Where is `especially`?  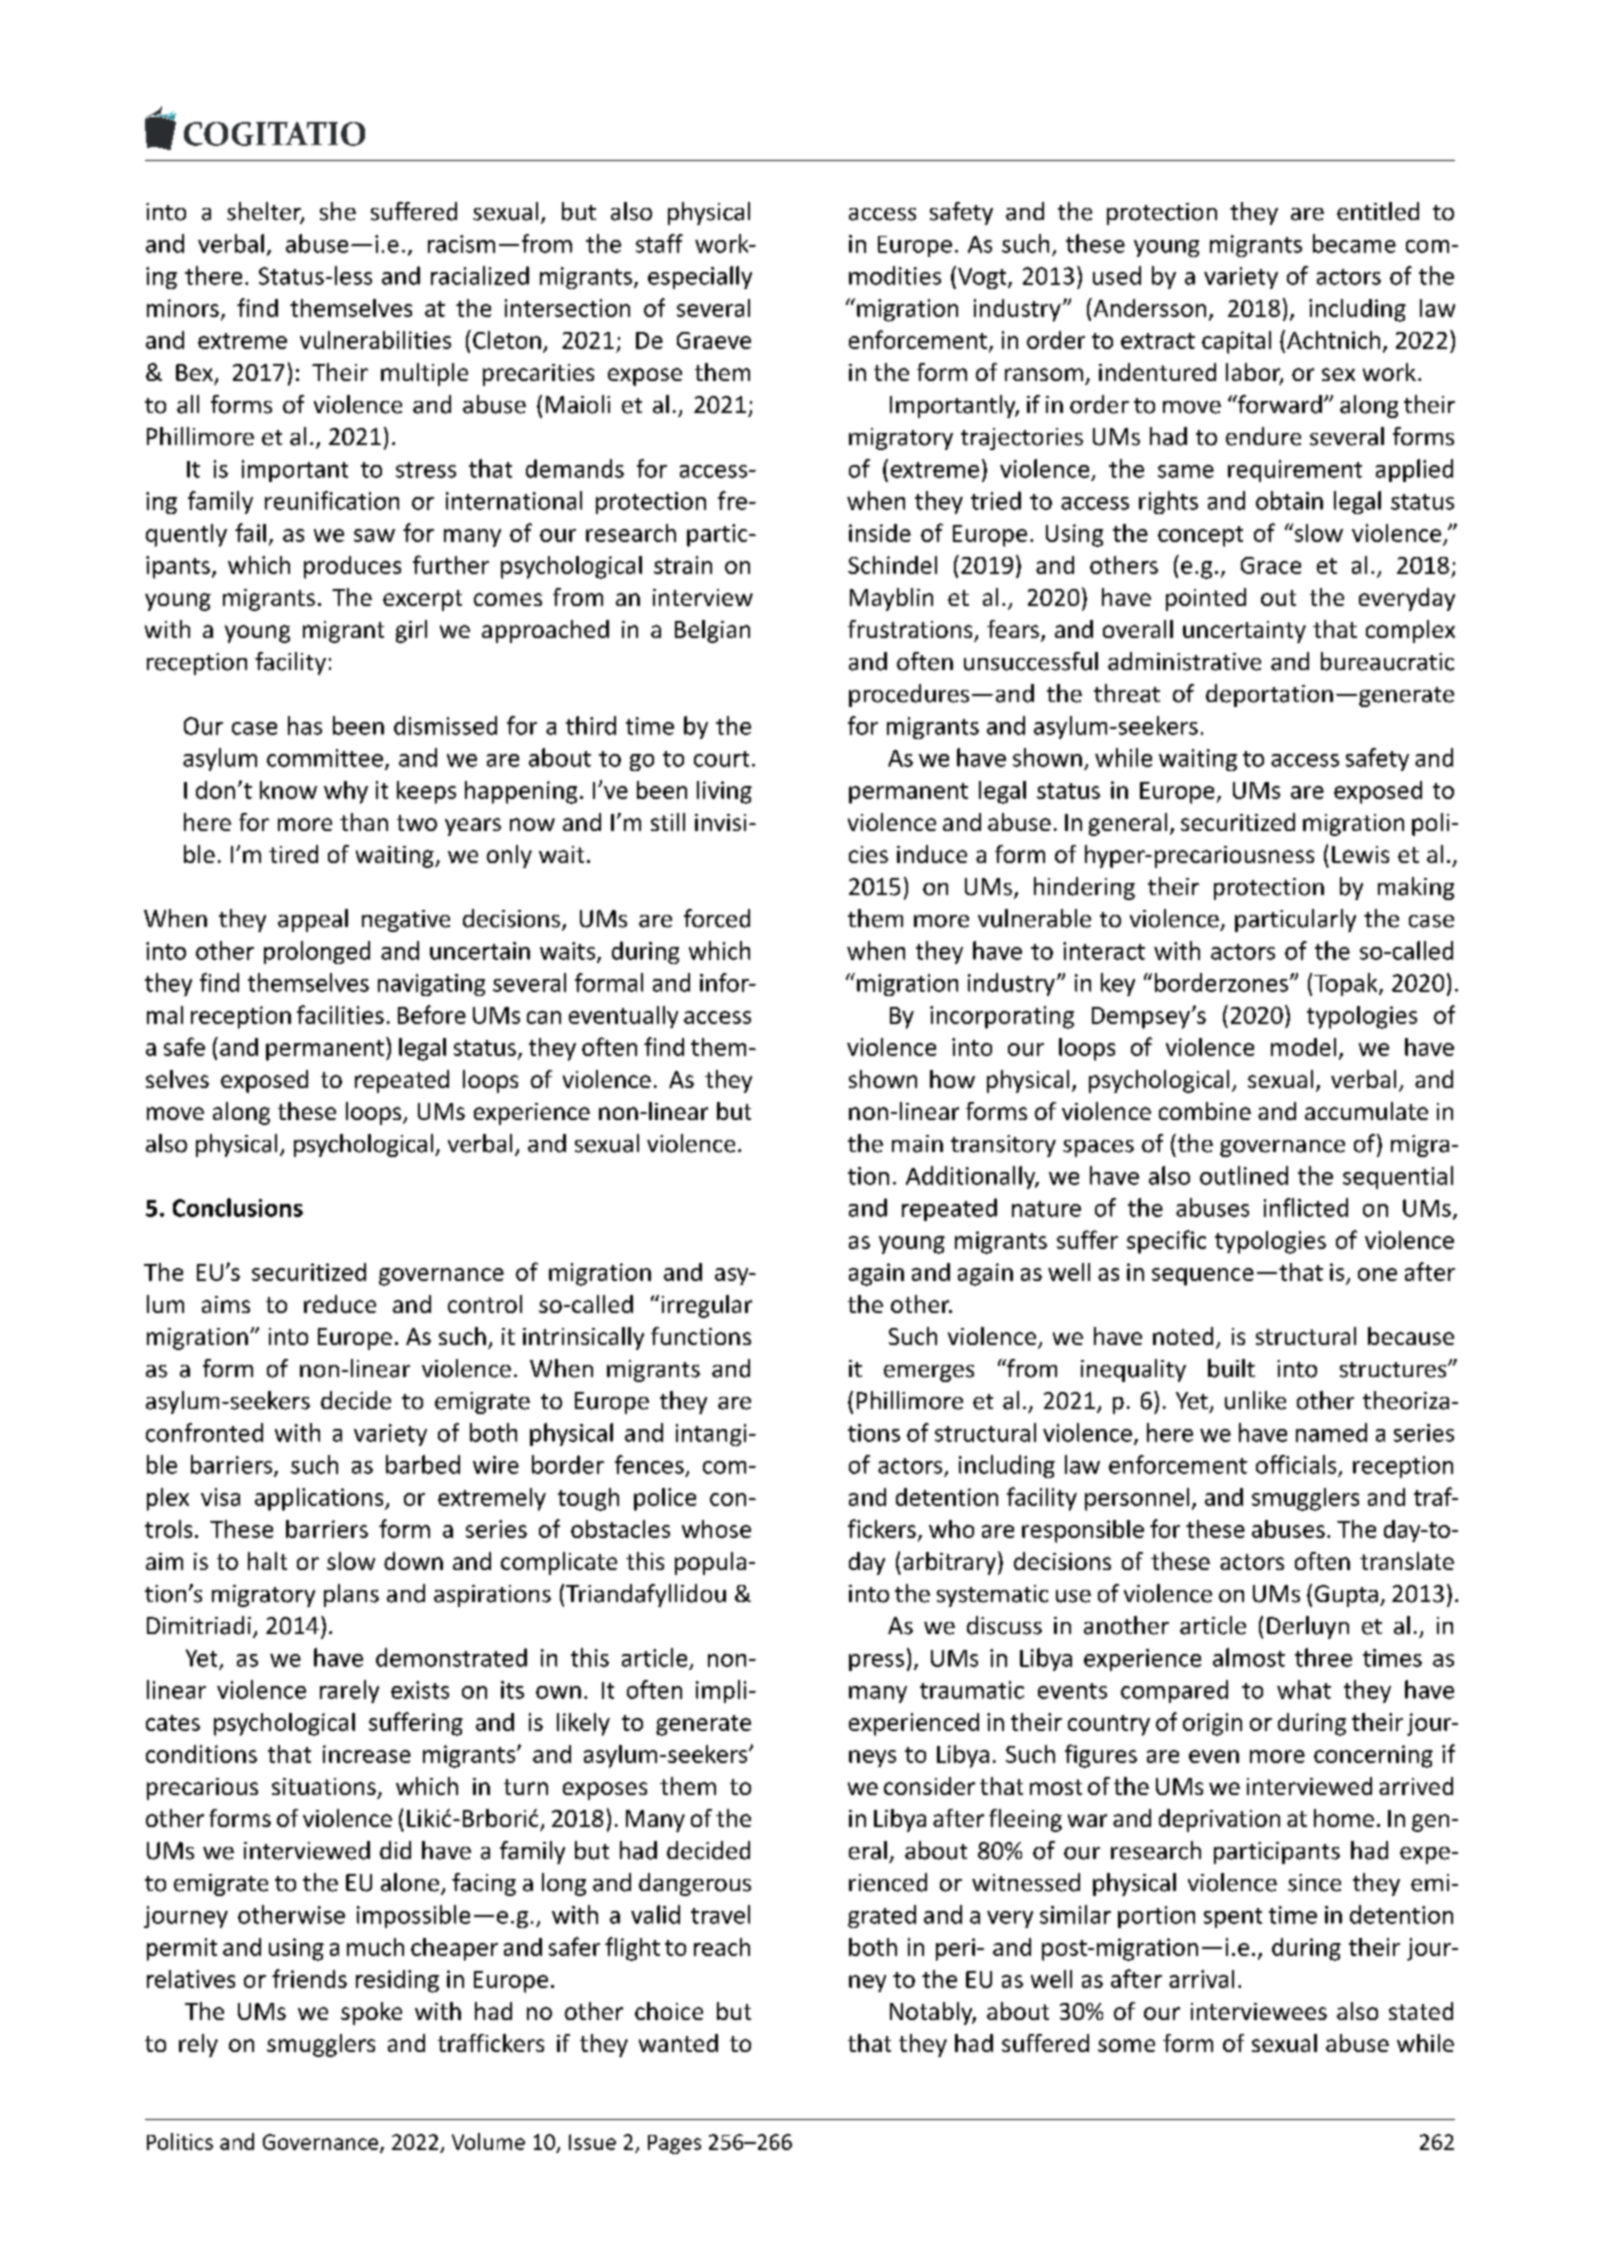 especially is located at coordinates (700, 277).
